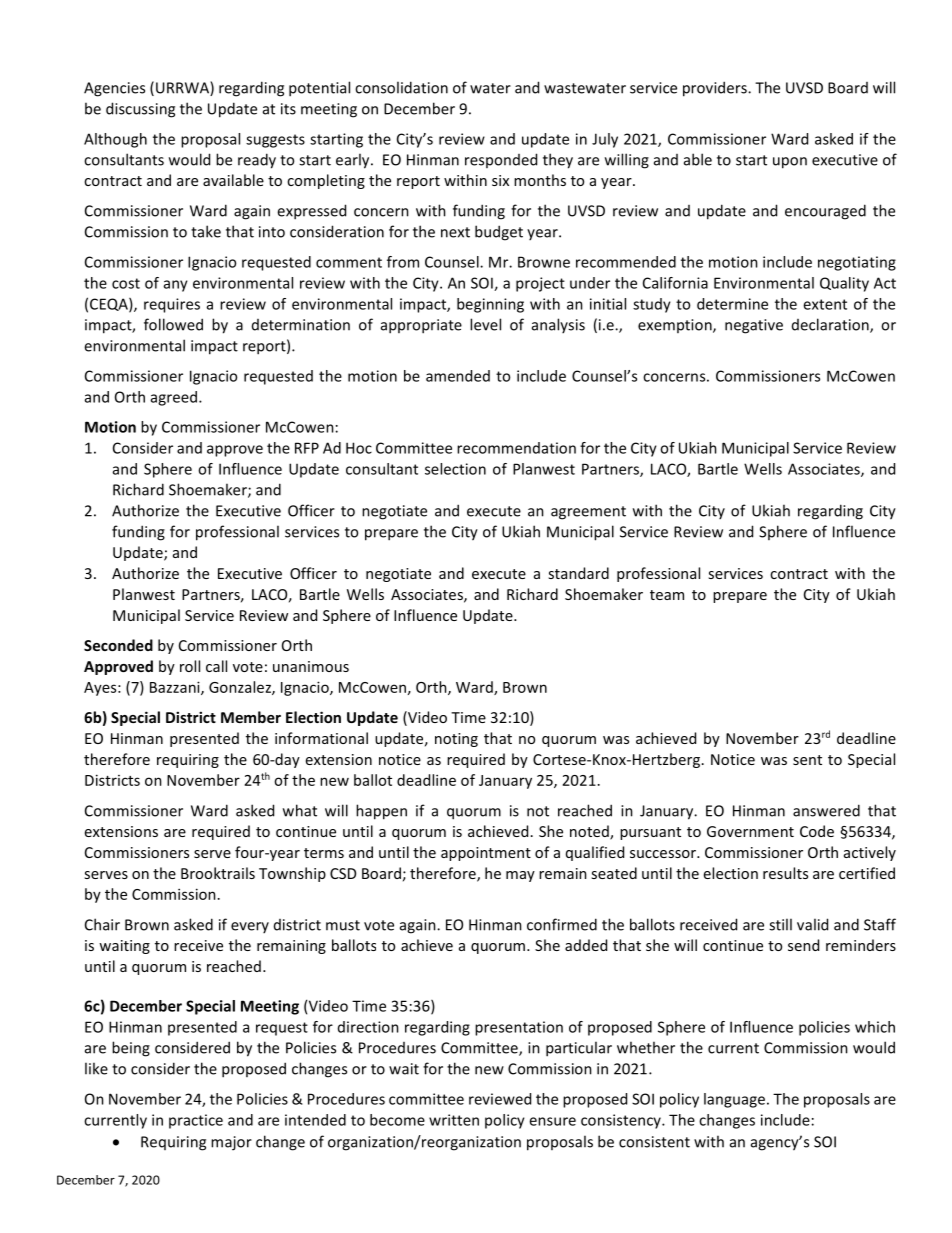 Image resolution: width=952 pixels, height=1233 pixels. Describe the element at coordinates (458, 376) in the document. I see `amended` at that location.
